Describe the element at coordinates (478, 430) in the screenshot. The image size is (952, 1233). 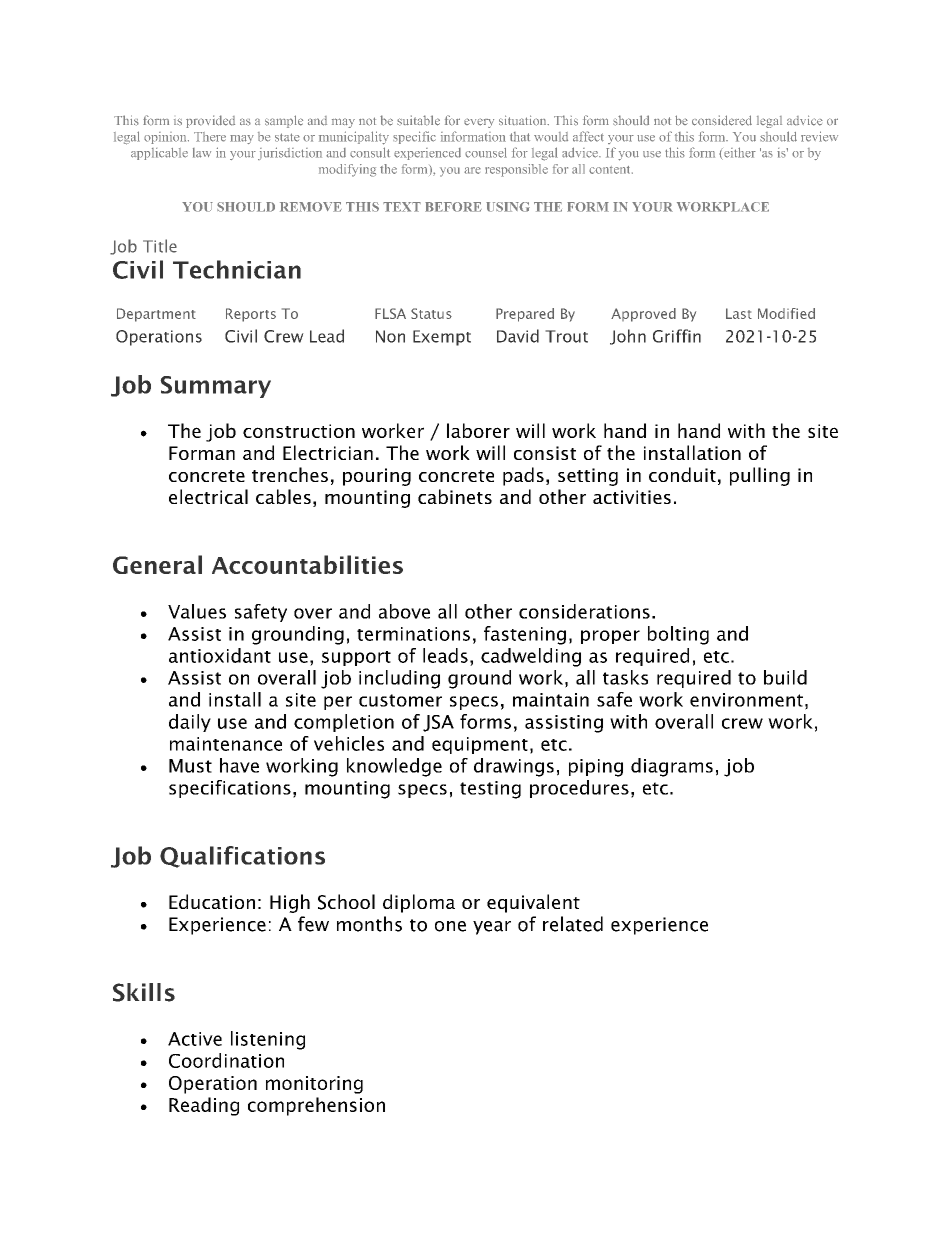
I see `laborer` at that location.
